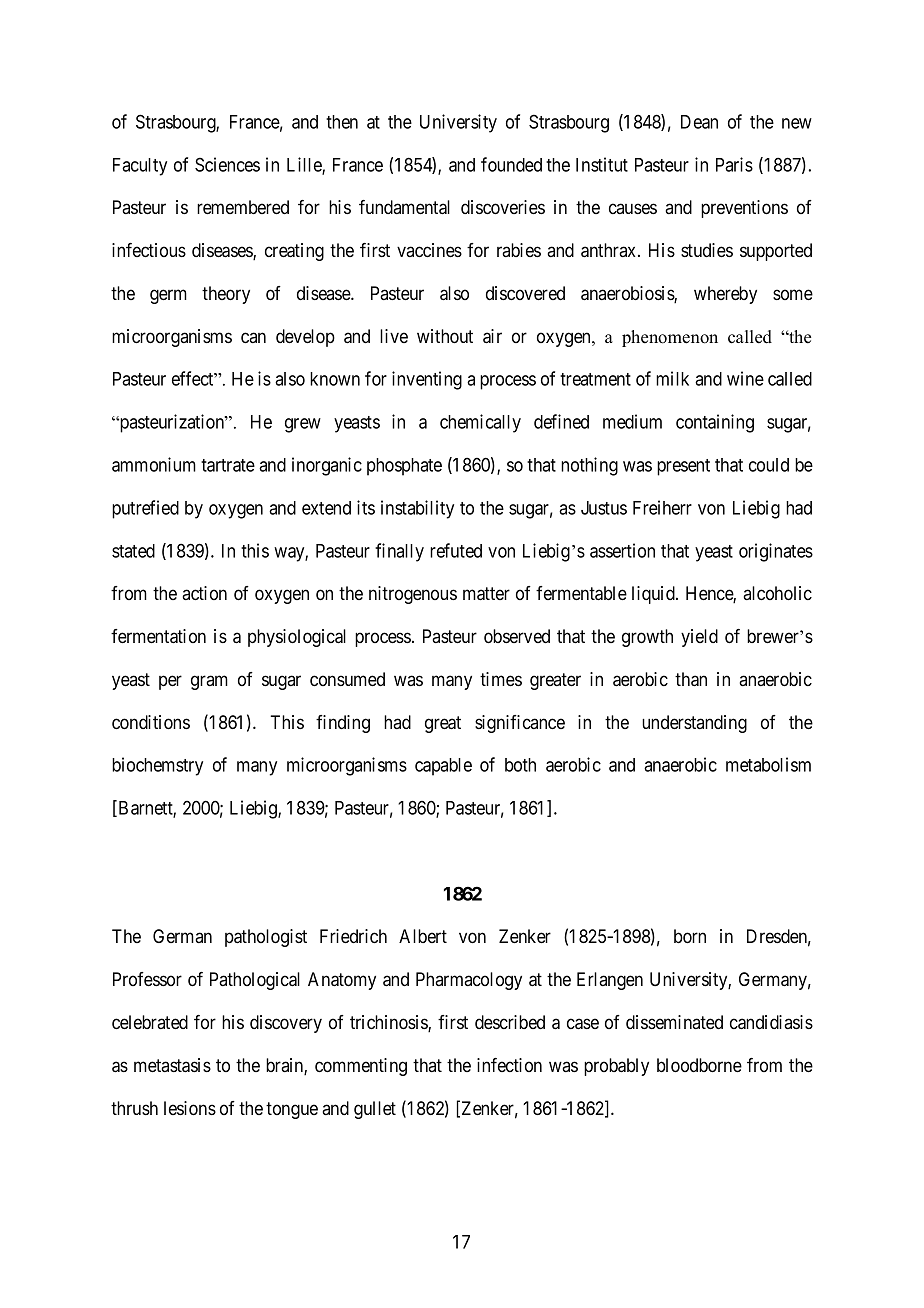 This page has width=924, height=1308. I want to click on present, so click(683, 467).
